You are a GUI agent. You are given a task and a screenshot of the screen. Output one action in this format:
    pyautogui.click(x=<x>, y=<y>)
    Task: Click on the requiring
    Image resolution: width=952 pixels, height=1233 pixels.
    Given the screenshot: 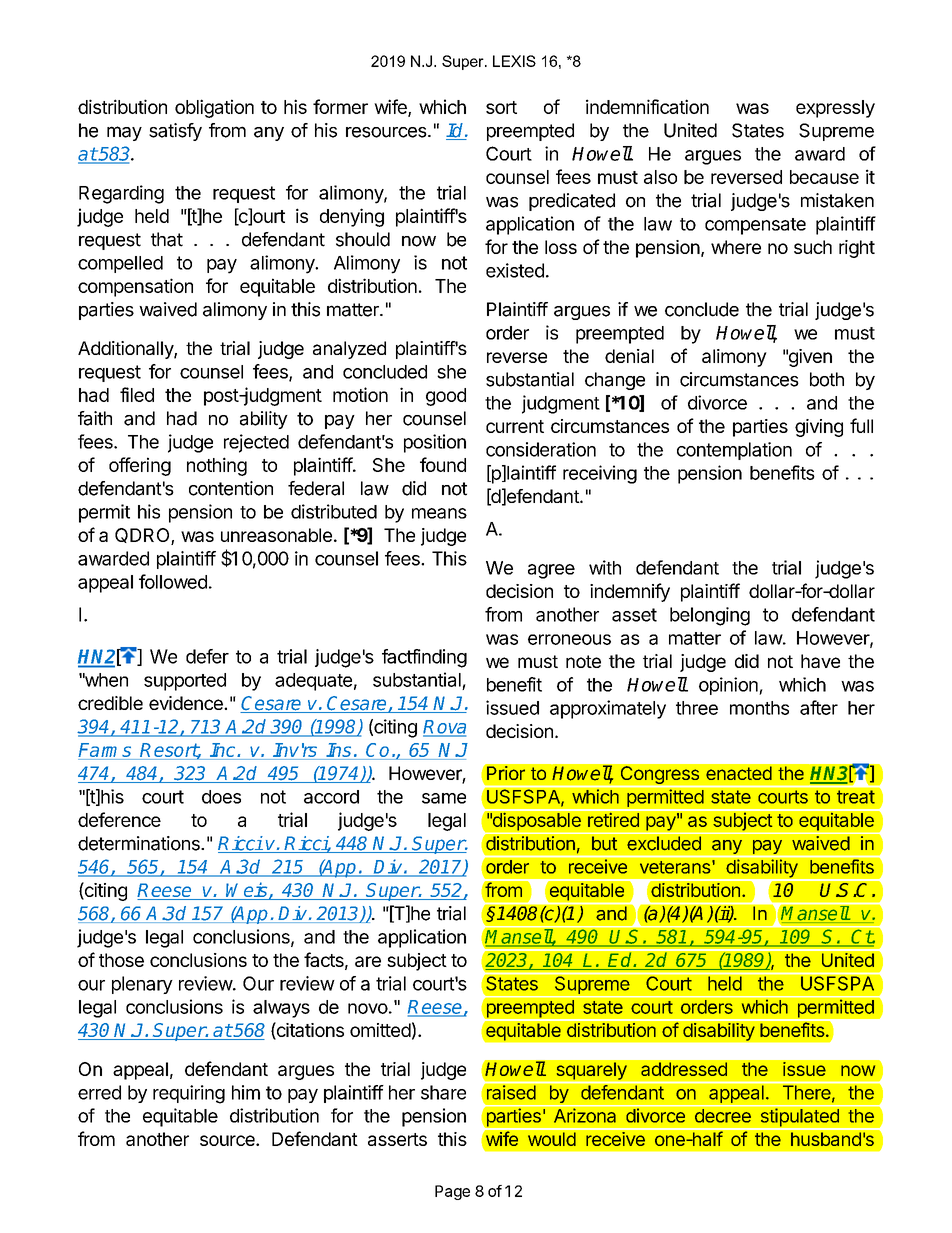 What is the action you would take?
    pyautogui.click(x=189, y=1094)
